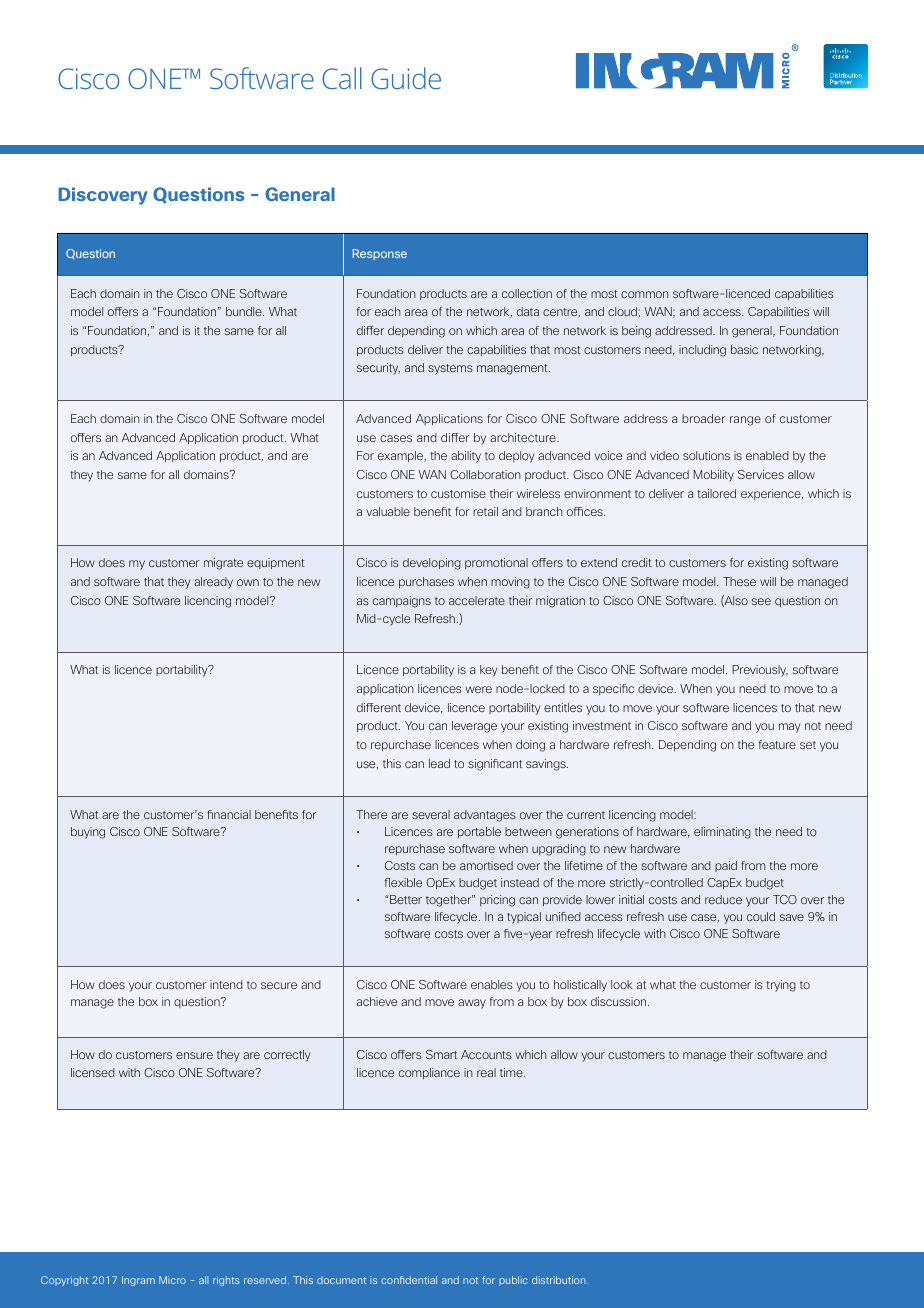  I want to click on flexible, so click(403, 882).
